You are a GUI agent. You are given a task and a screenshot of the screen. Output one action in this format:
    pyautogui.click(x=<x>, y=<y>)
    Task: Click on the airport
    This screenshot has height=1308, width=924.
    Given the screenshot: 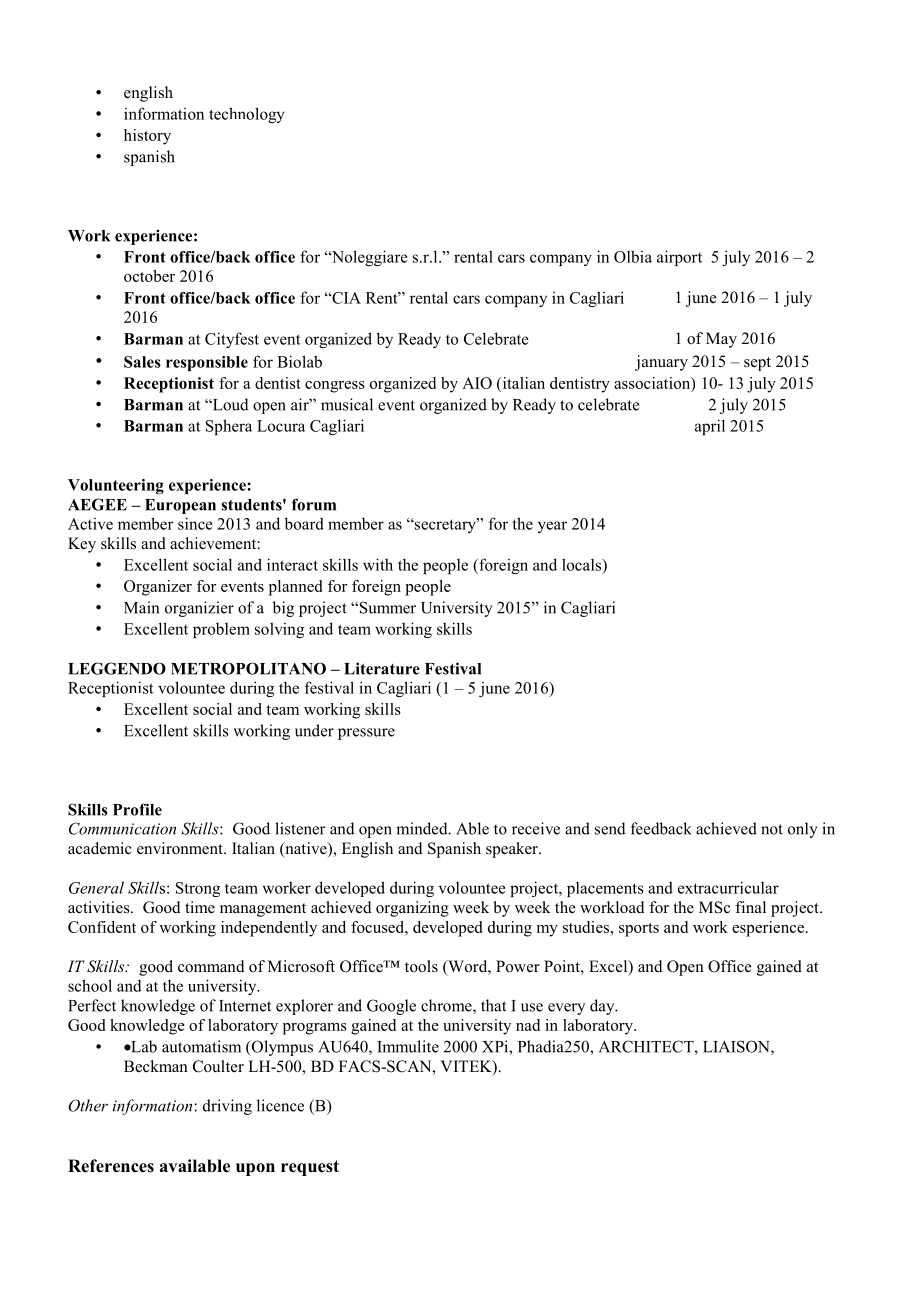 What is the action you would take?
    pyautogui.click(x=679, y=258)
